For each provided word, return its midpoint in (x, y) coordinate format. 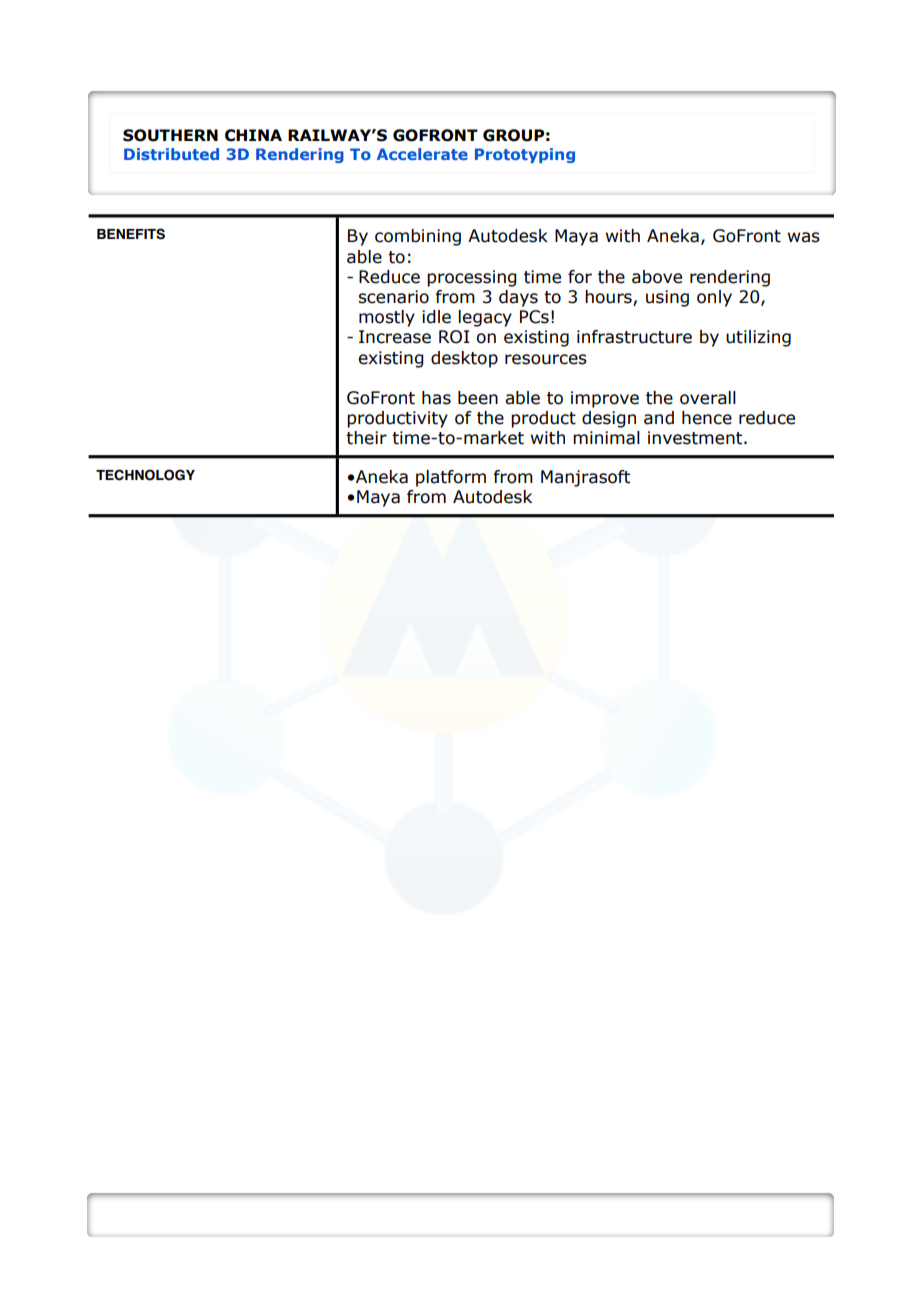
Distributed (171, 154)
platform (451, 478)
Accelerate (422, 154)
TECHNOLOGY (145, 475)
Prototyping (525, 155)
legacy (485, 318)
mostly (387, 318)
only (714, 298)
